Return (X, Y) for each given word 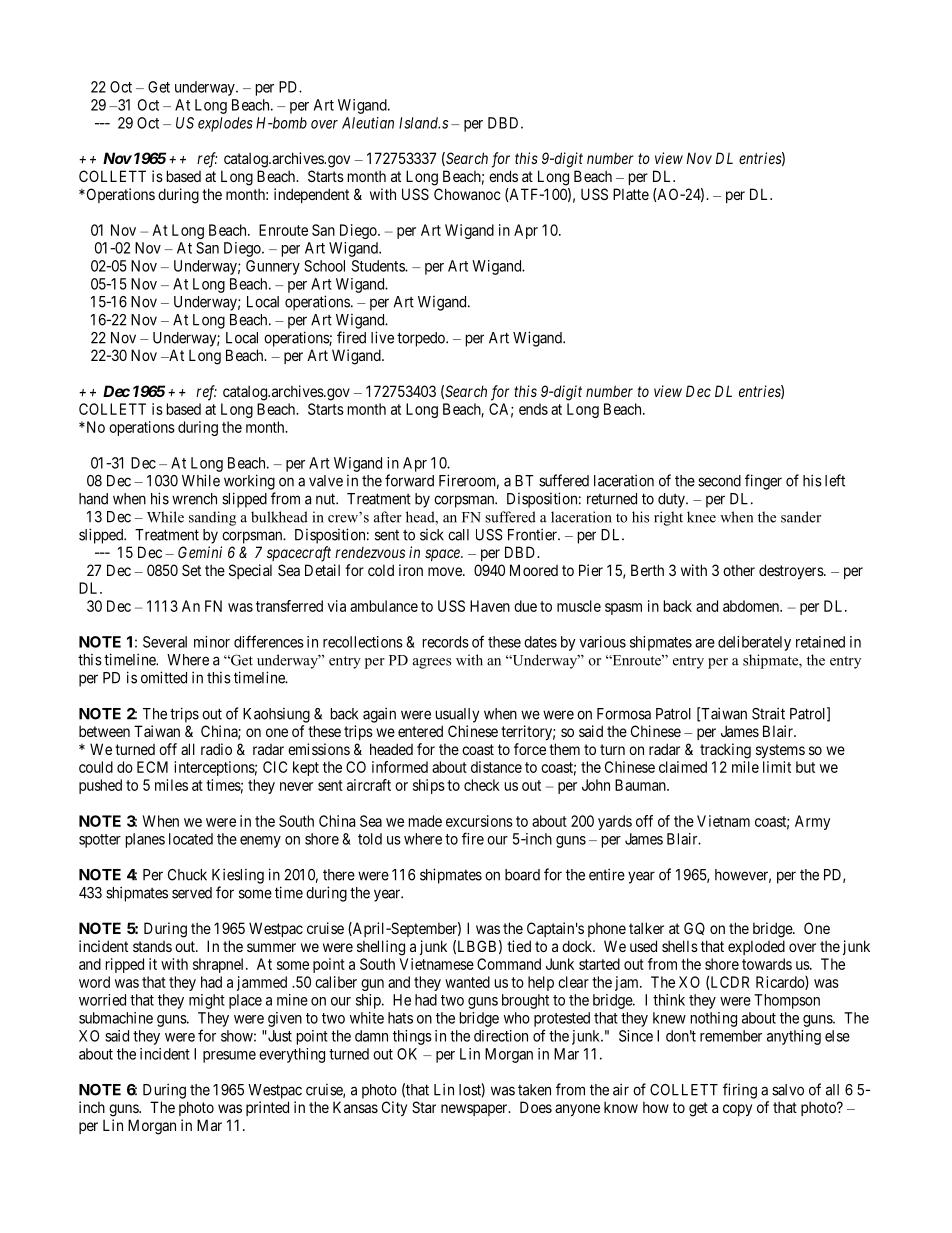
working (249, 482)
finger (763, 482)
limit (777, 767)
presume (229, 1057)
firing (740, 1091)
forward (409, 480)
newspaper (475, 1110)
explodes (225, 124)
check (482, 785)
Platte (631, 194)
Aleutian (368, 123)
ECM (152, 767)
